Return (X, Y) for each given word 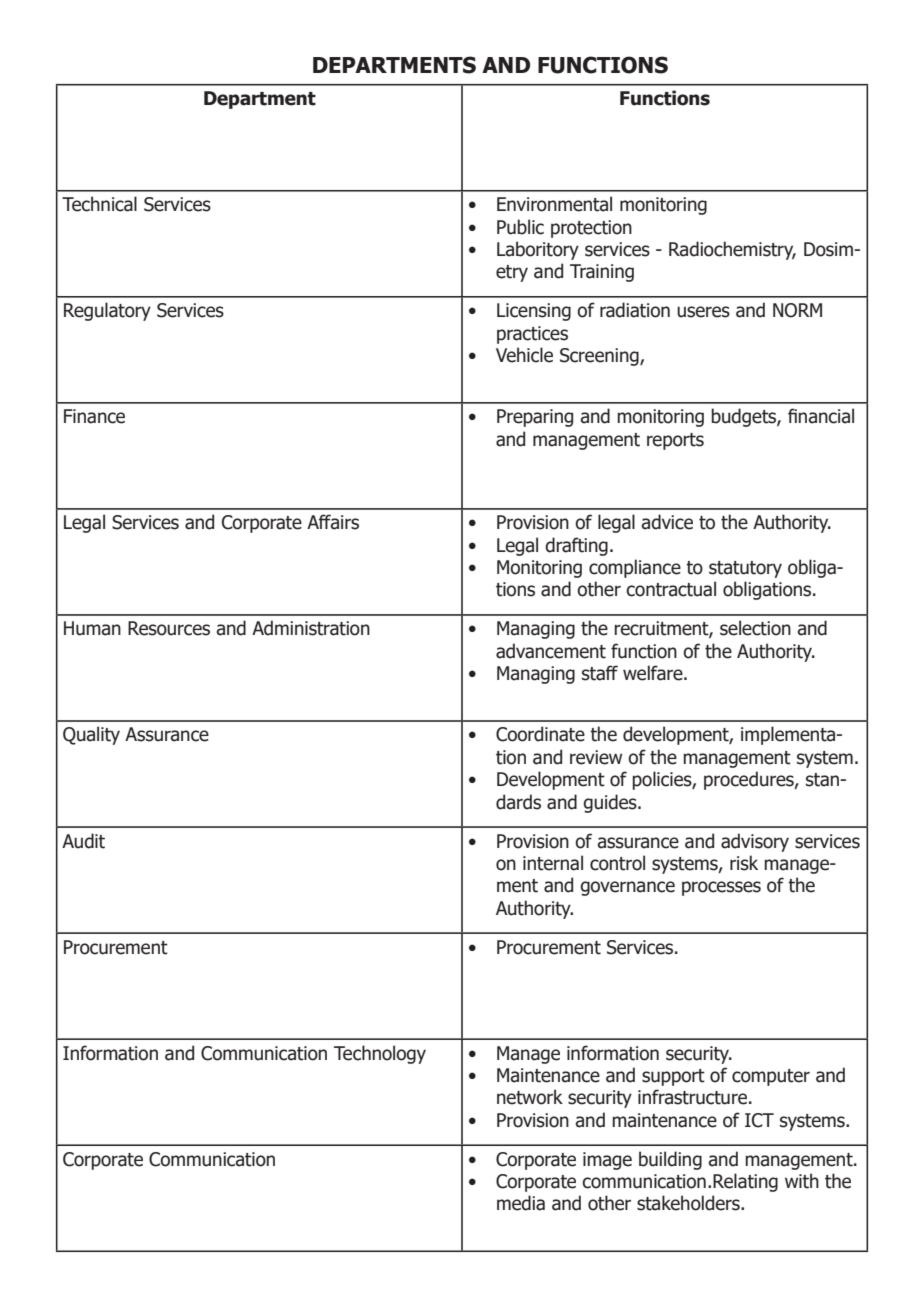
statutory (745, 569)
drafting (576, 546)
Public (520, 227)
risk (744, 863)
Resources (169, 628)
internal (553, 863)
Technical (99, 204)
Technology (380, 1054)
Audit (83, 841)
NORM (797, 310)
